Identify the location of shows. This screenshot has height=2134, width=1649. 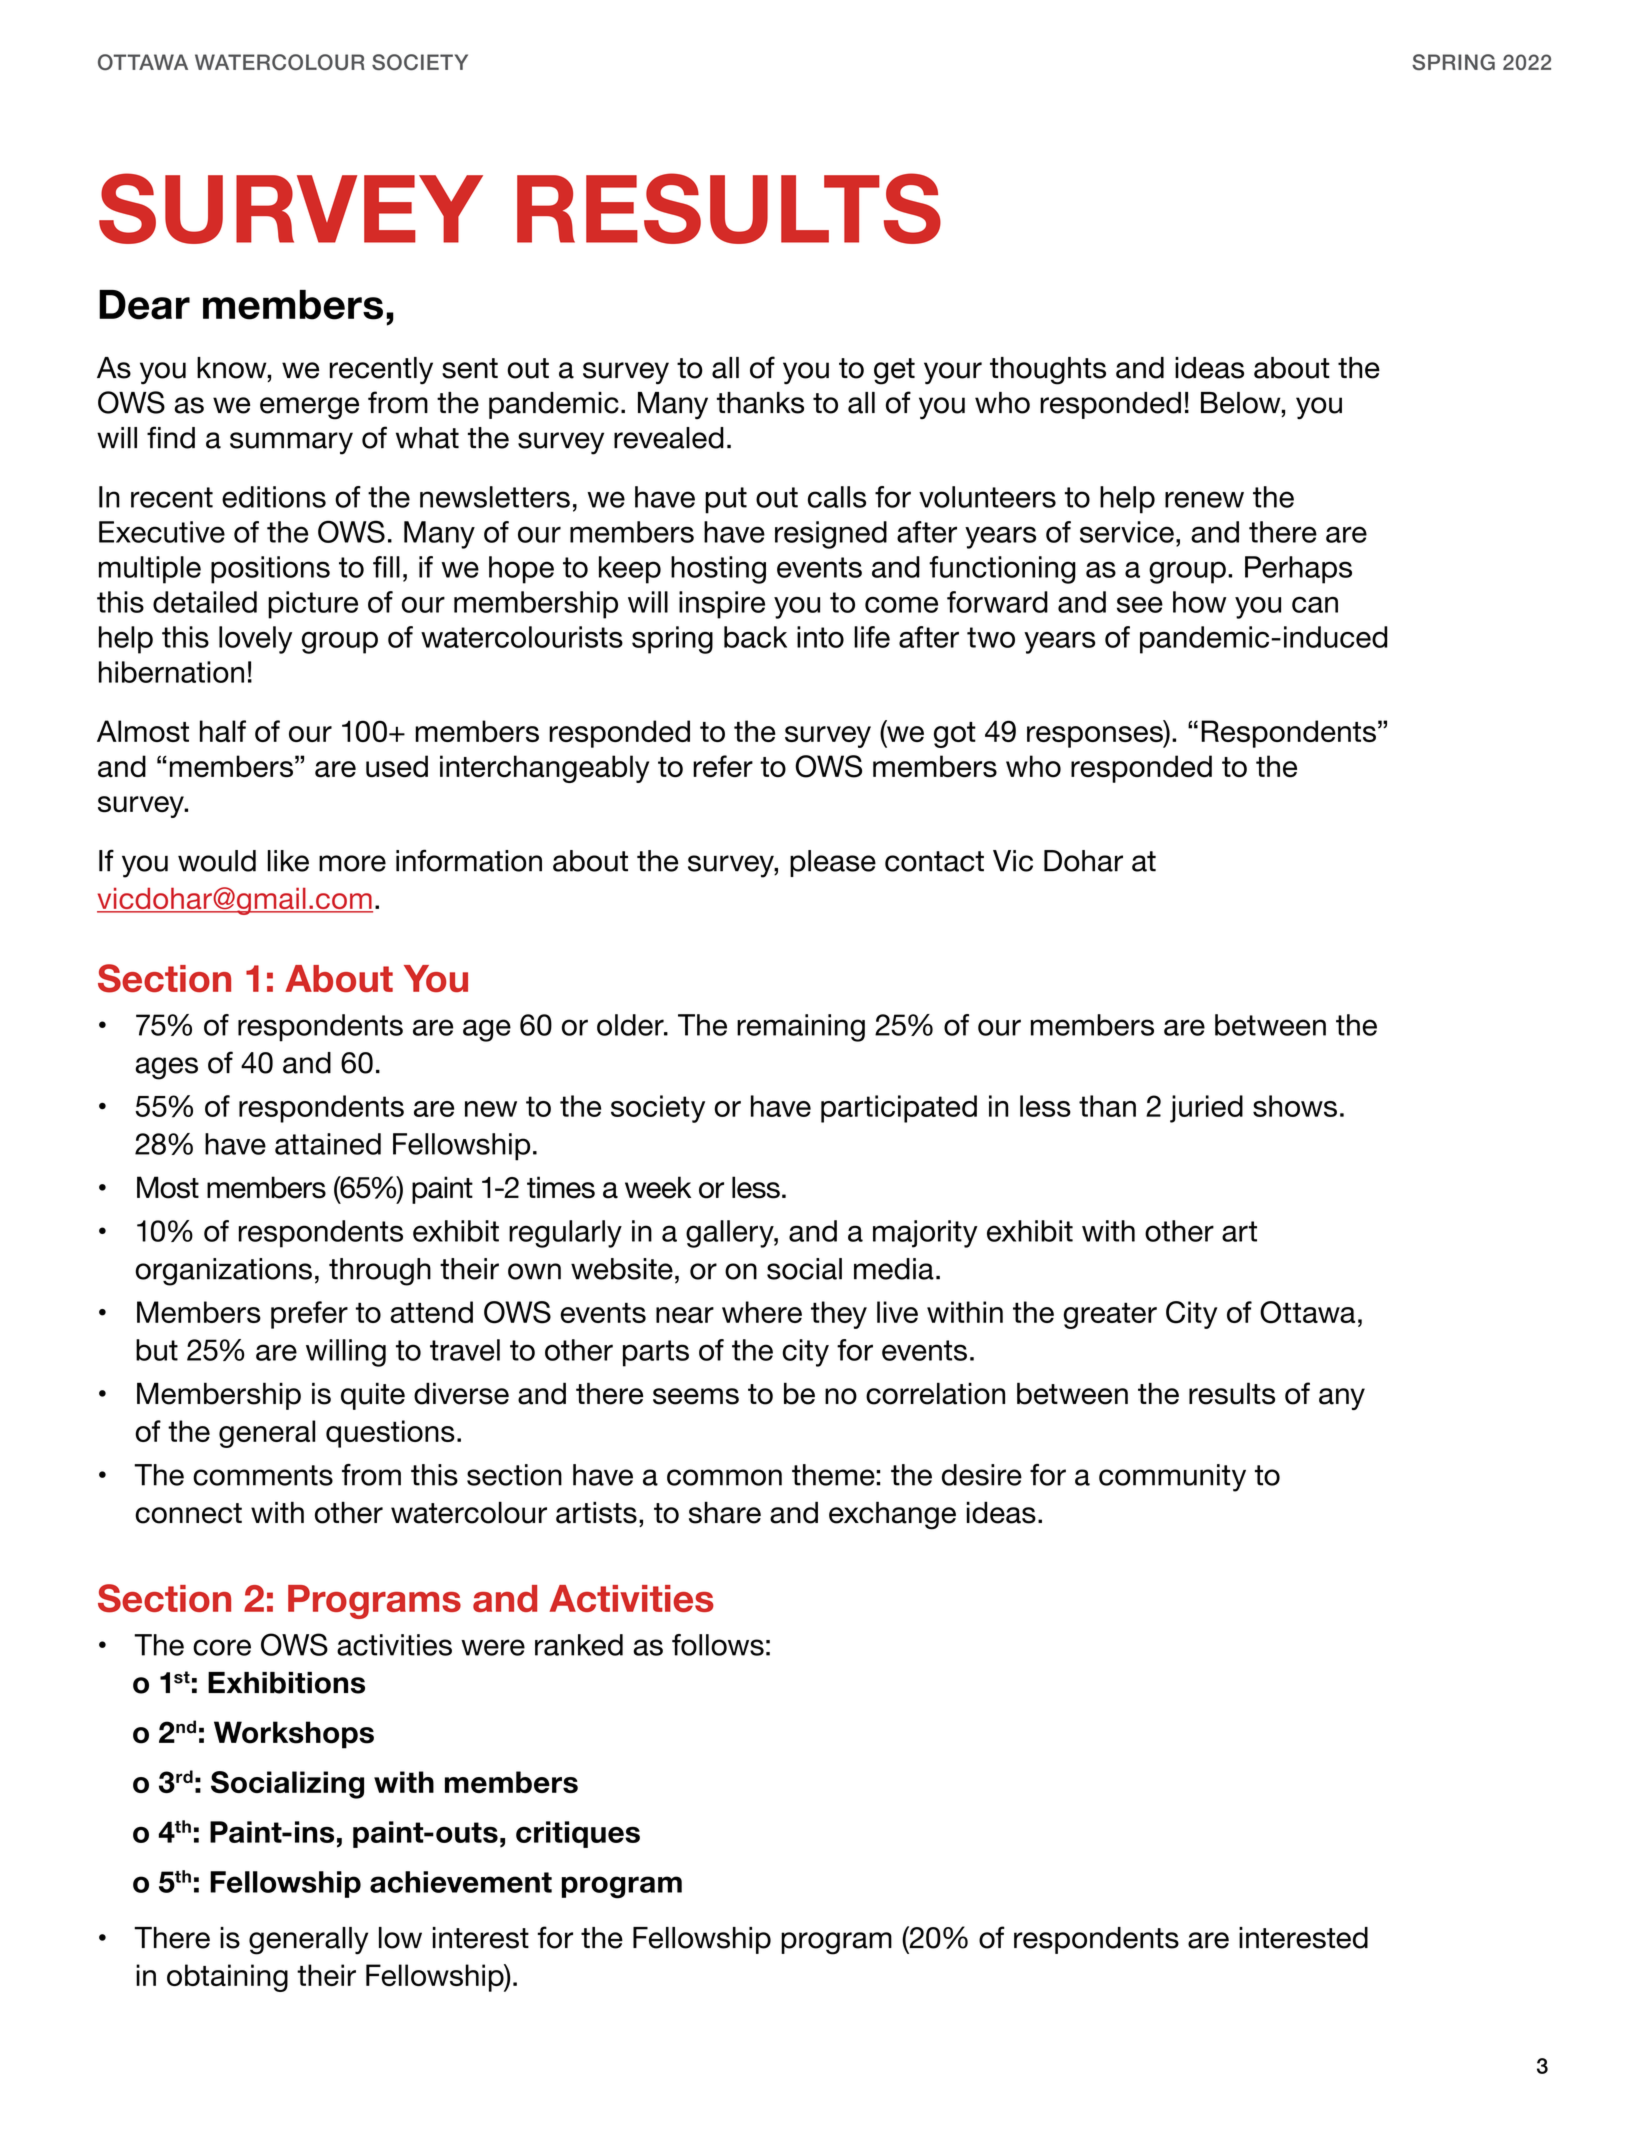
(1295, 1106).
